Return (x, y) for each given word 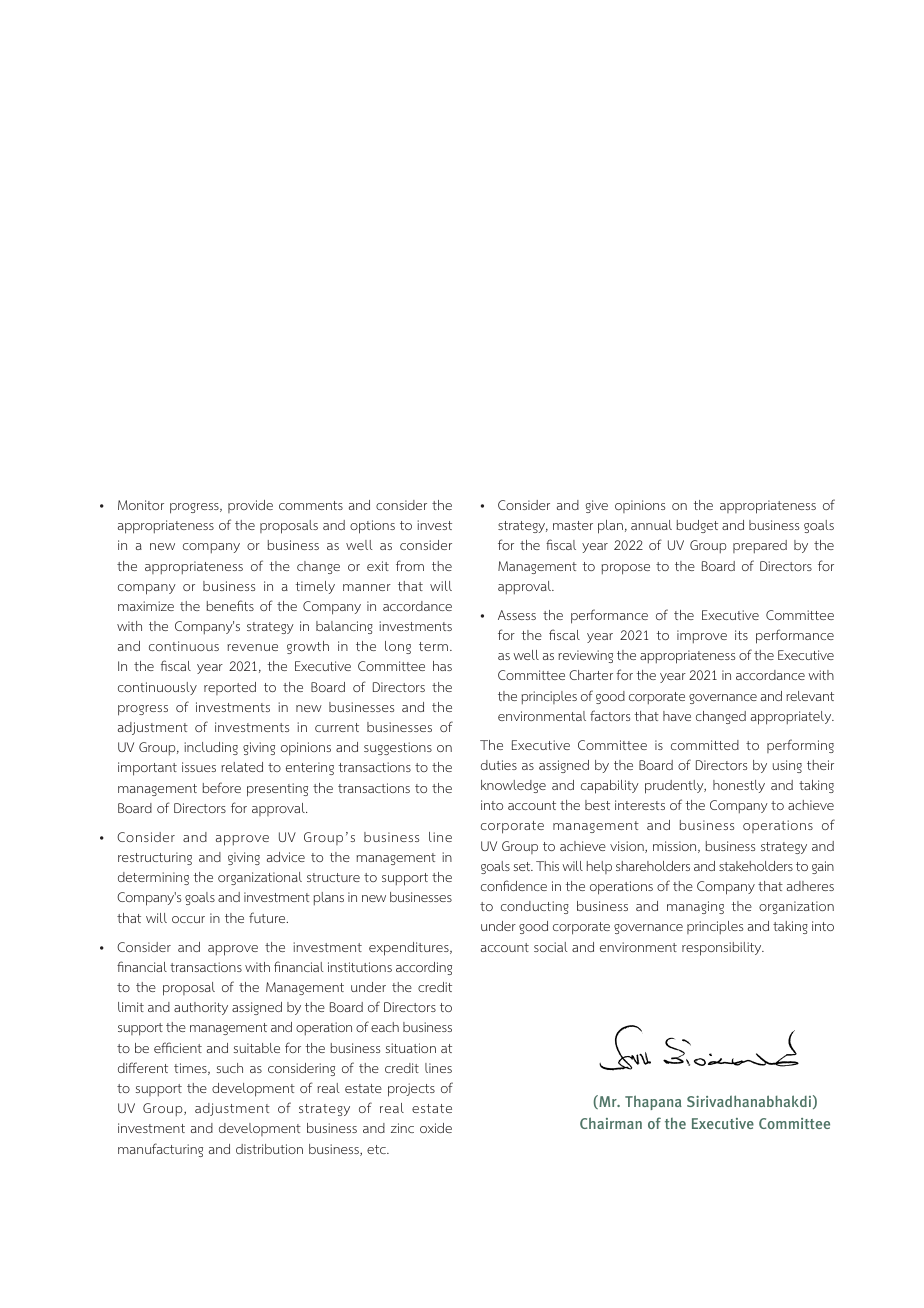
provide (250, 506)
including (211, 748)
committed (705, 745)
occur (188, 919)
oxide (436, 1128)
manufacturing (160, 1150)
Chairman (611, 1123)
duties (499, 765)
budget (697, 526)
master (573, 525)
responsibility (723, 949)
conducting (535, 907)
